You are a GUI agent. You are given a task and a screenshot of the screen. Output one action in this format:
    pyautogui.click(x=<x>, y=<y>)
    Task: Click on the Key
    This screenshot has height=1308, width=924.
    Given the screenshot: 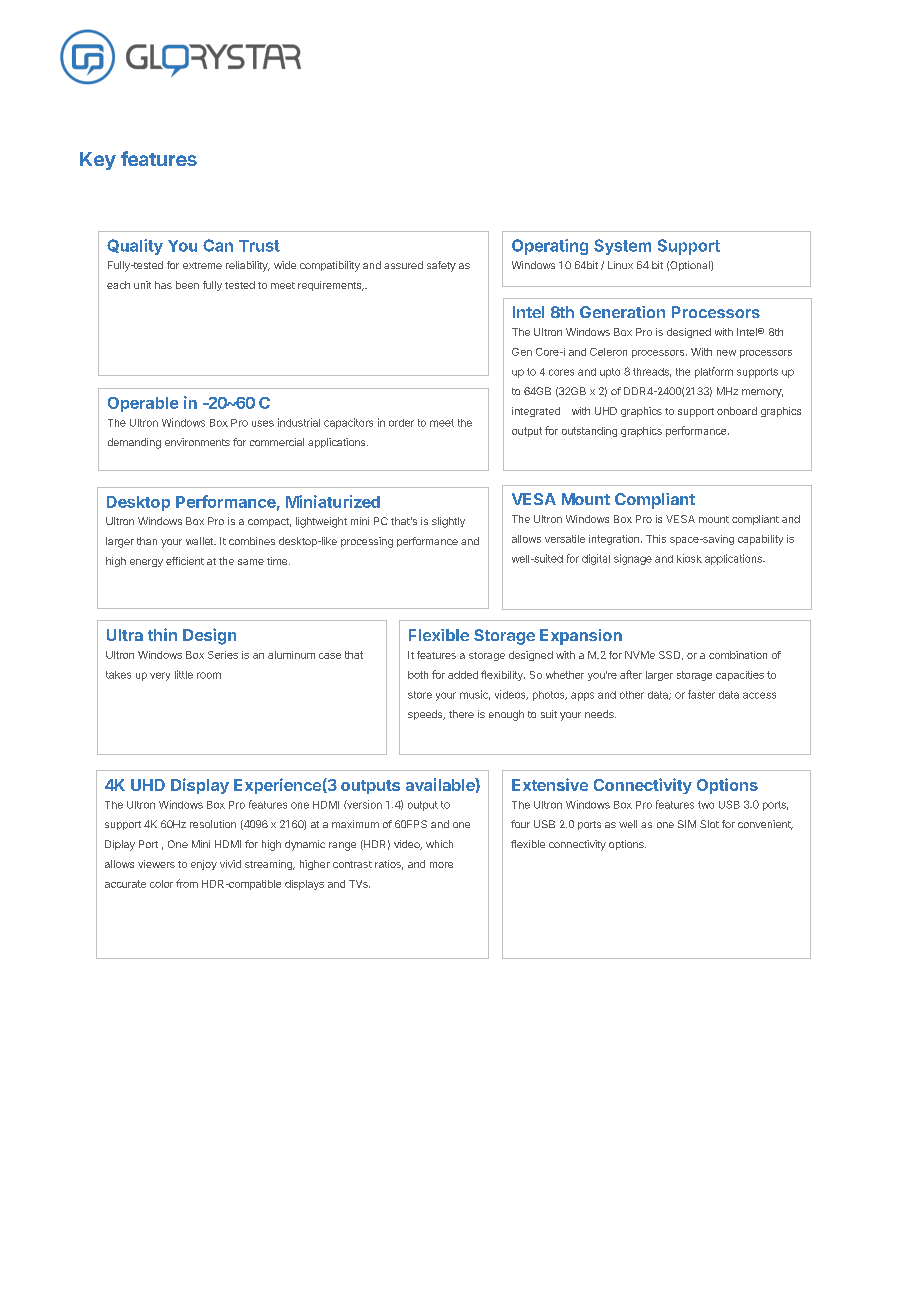 What is the action you would take?
    pyautogui.click(x=98, y=161)
